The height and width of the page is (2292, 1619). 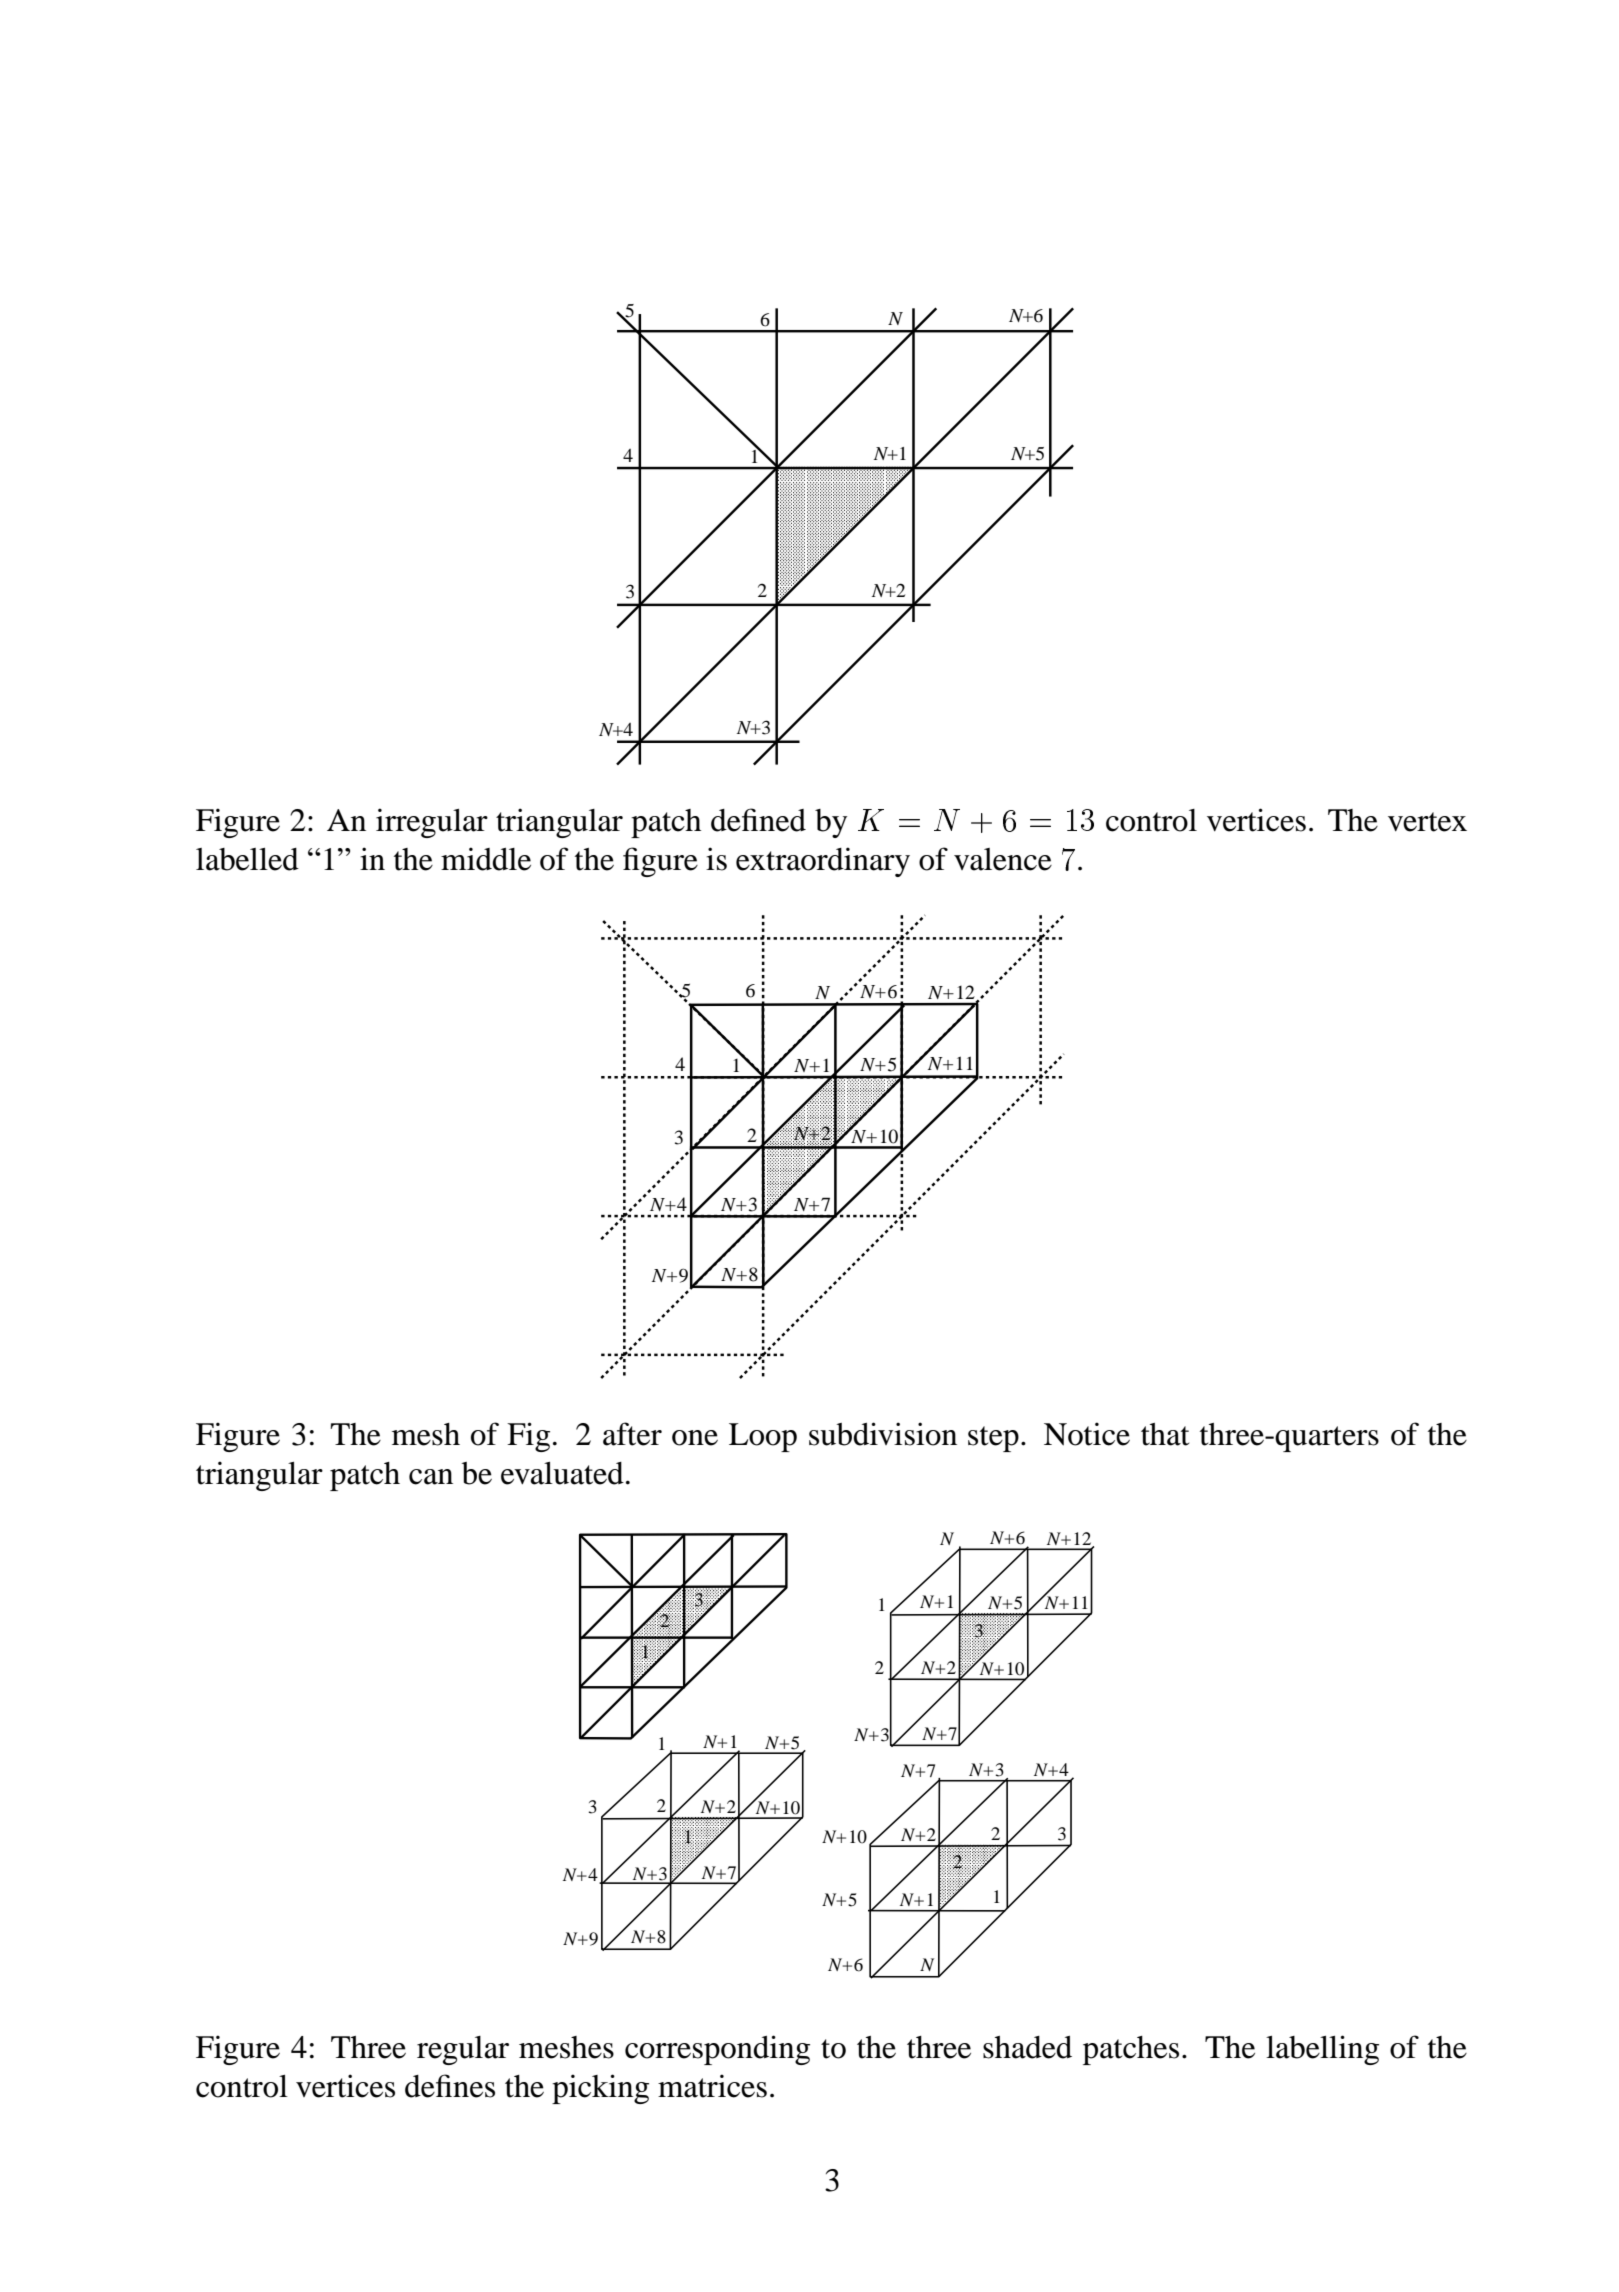 What do you see at coordinates (632, 1434) in the page?
I see `after` at bounding box center [632, 1434].
